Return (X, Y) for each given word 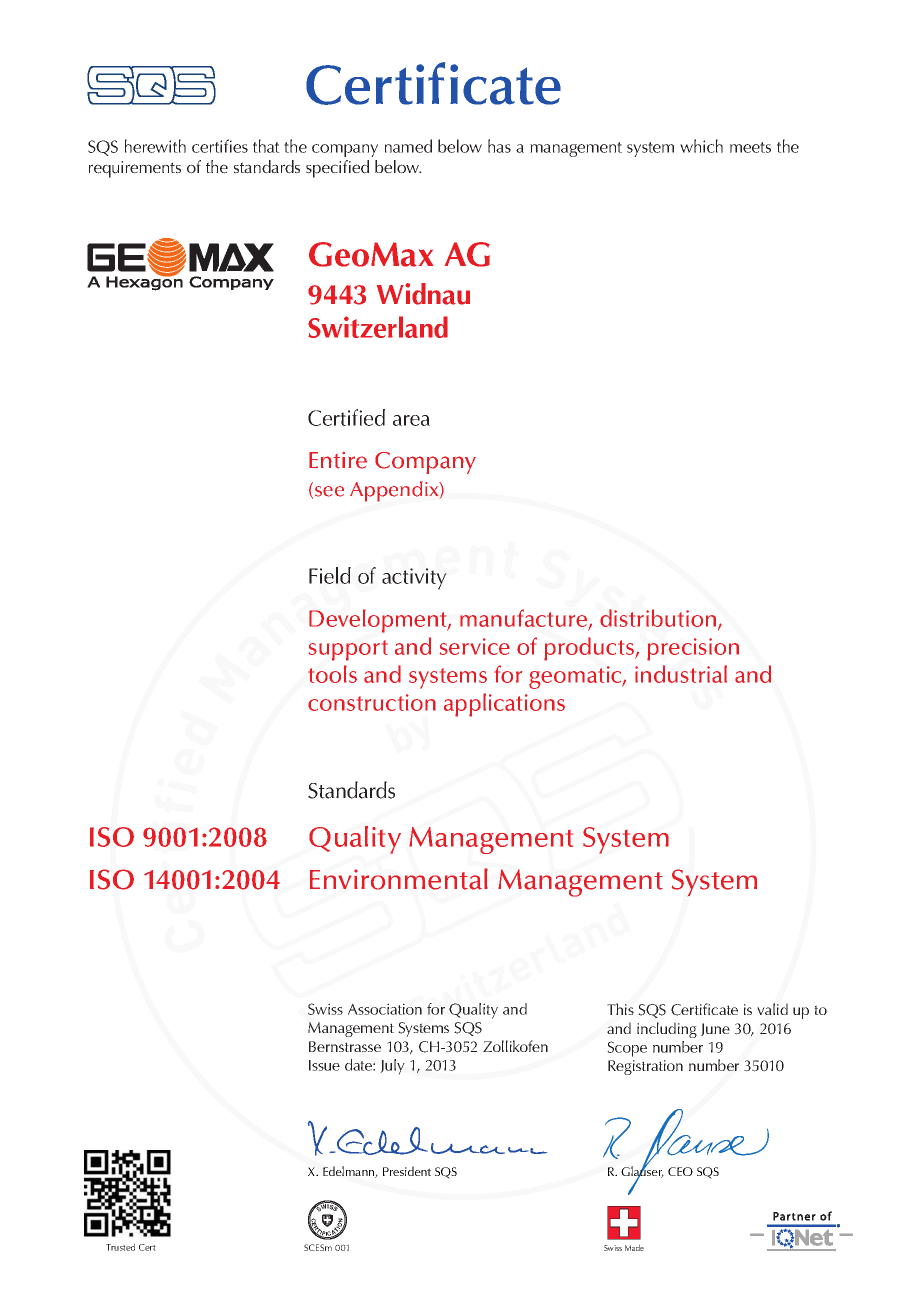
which (701, 146)
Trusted (120, 1247)
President (407, 1171)
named (408, 146)
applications (504, 705)
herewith (155, 146)
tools (332, 674)
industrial (681, 674)
